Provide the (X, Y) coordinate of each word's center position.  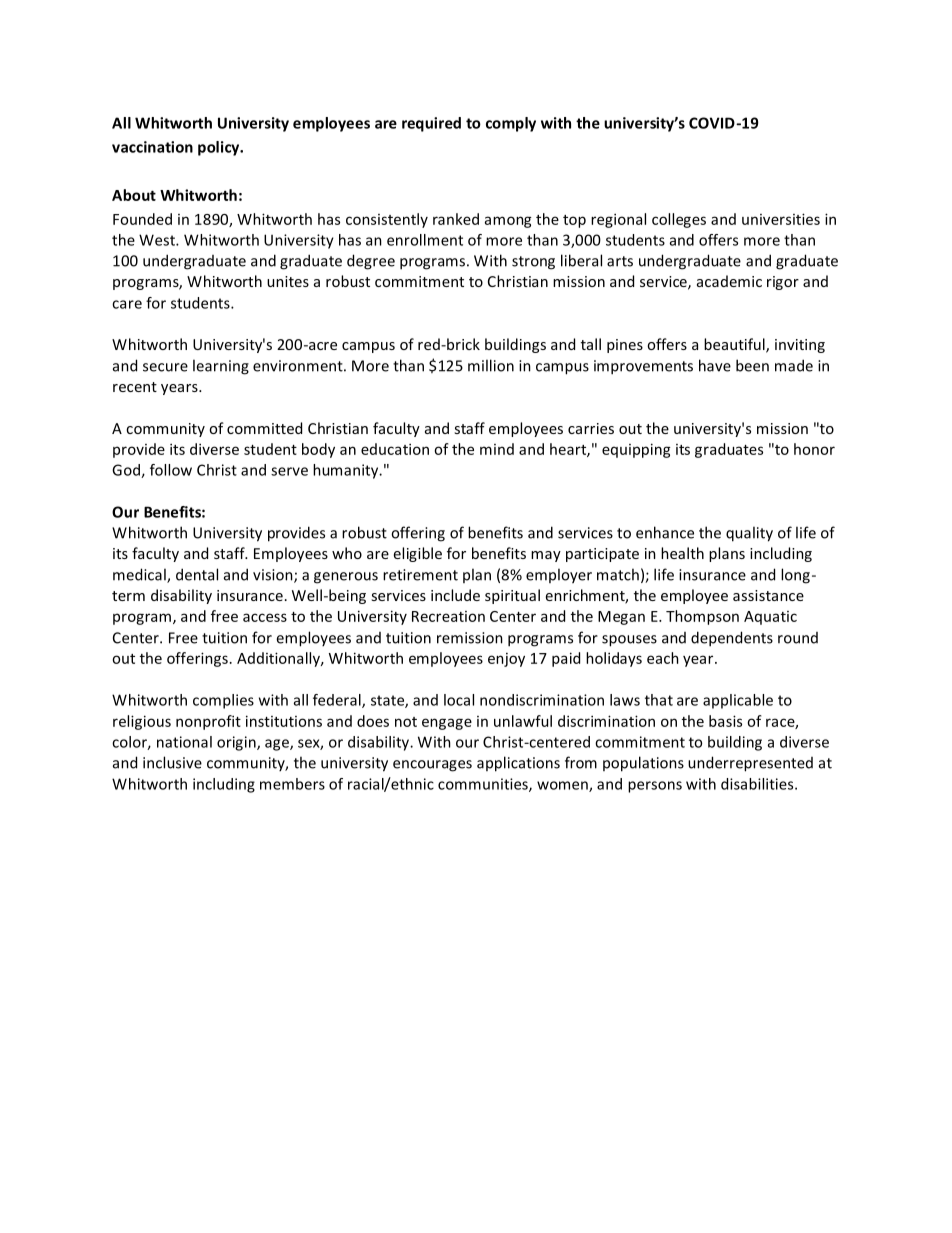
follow (171, 470)
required (431, 124)
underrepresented (750, 764)
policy (220, 148)
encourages (432, 766)
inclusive (172, 762)
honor (814, 449)
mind (497, 449)
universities (781, 219)
